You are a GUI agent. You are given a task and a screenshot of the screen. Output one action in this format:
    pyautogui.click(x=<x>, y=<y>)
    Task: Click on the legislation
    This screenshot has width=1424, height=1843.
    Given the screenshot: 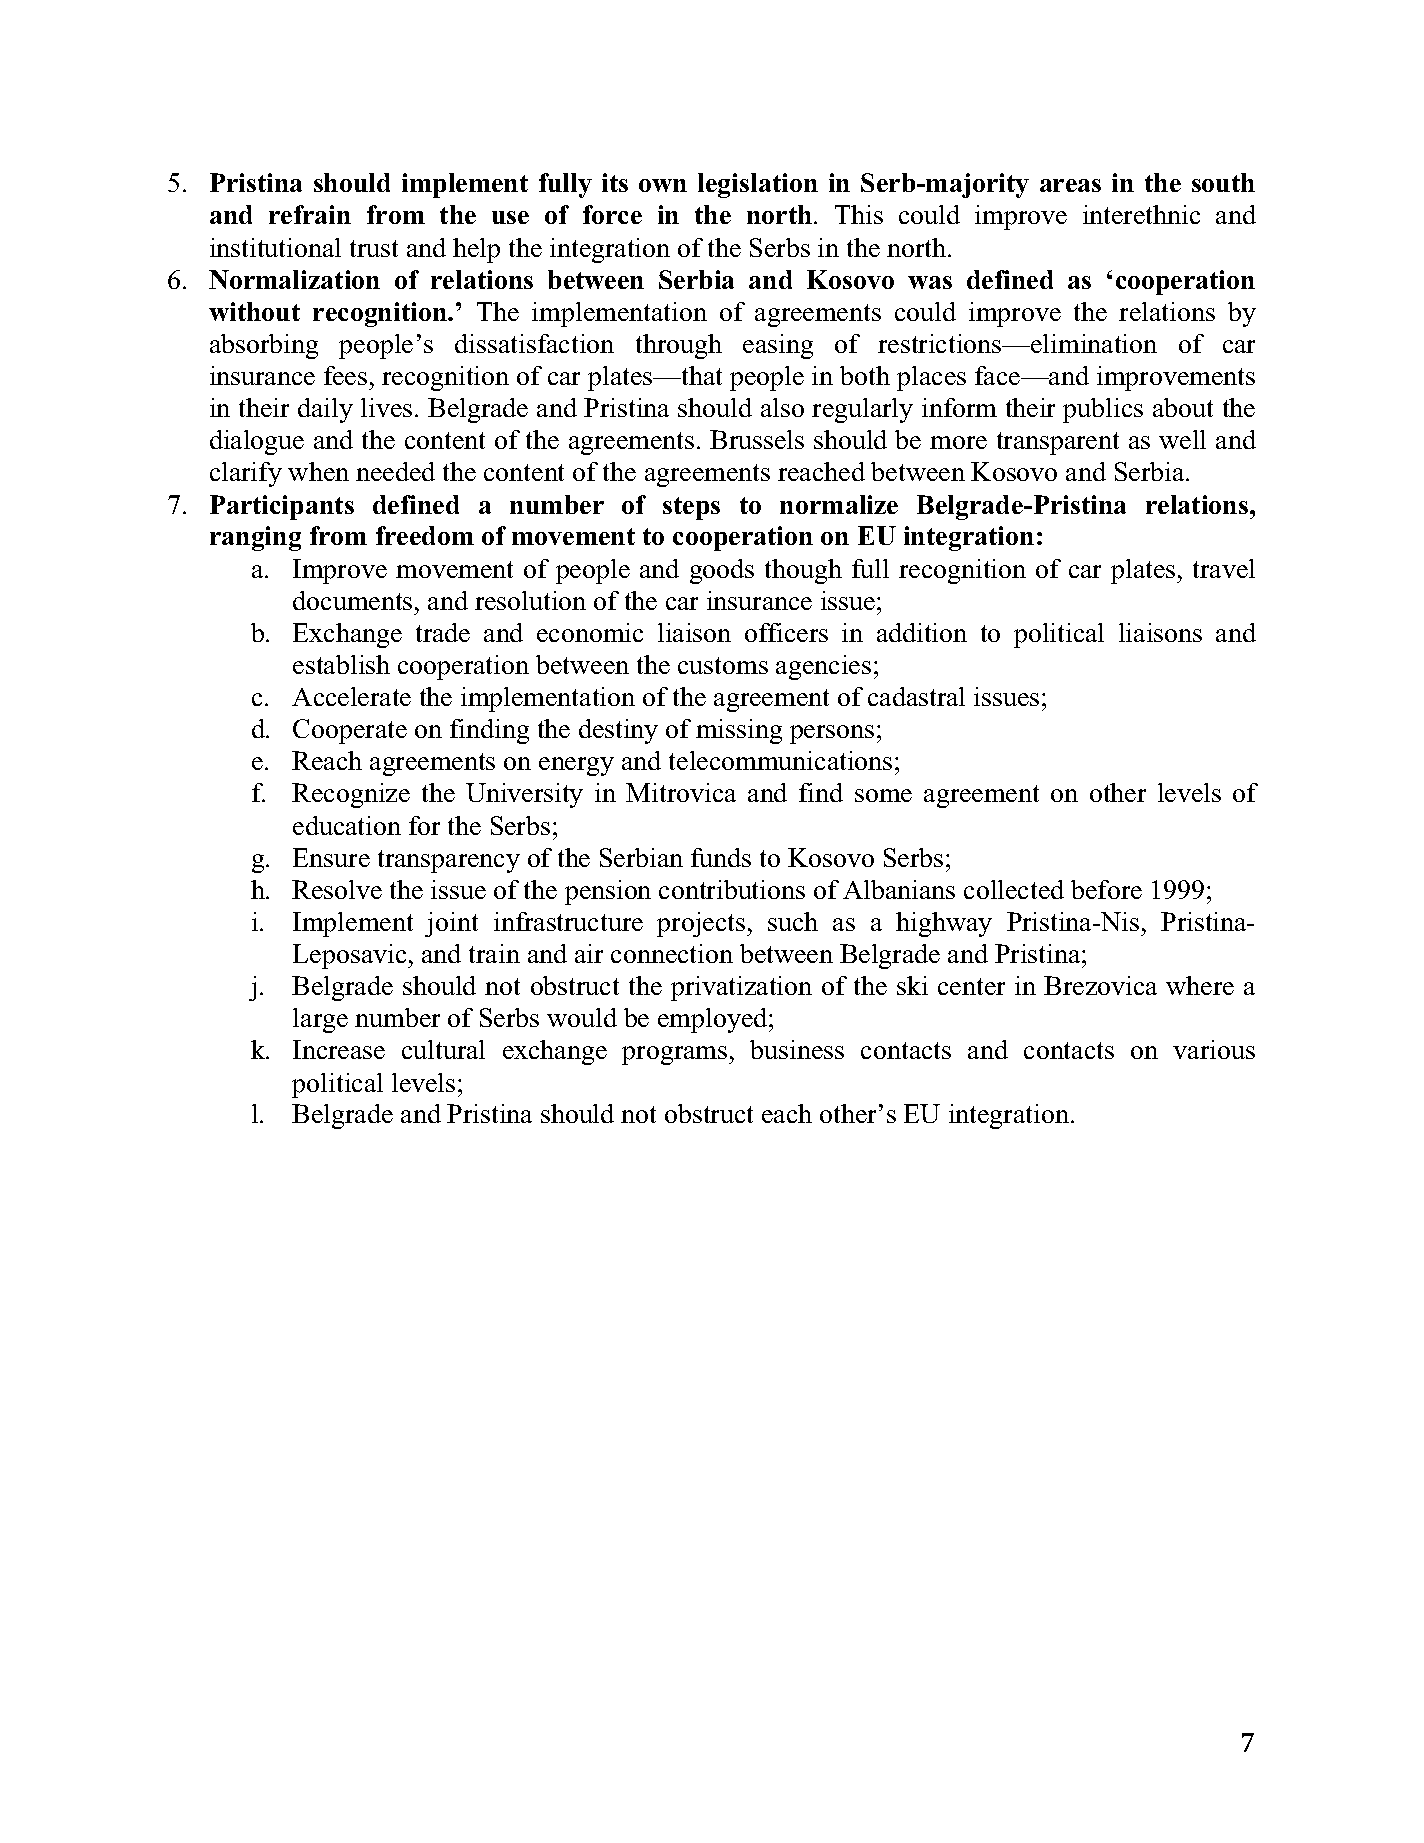 What is the action you would take?
    pyautogui.click(x=758, y=185)
